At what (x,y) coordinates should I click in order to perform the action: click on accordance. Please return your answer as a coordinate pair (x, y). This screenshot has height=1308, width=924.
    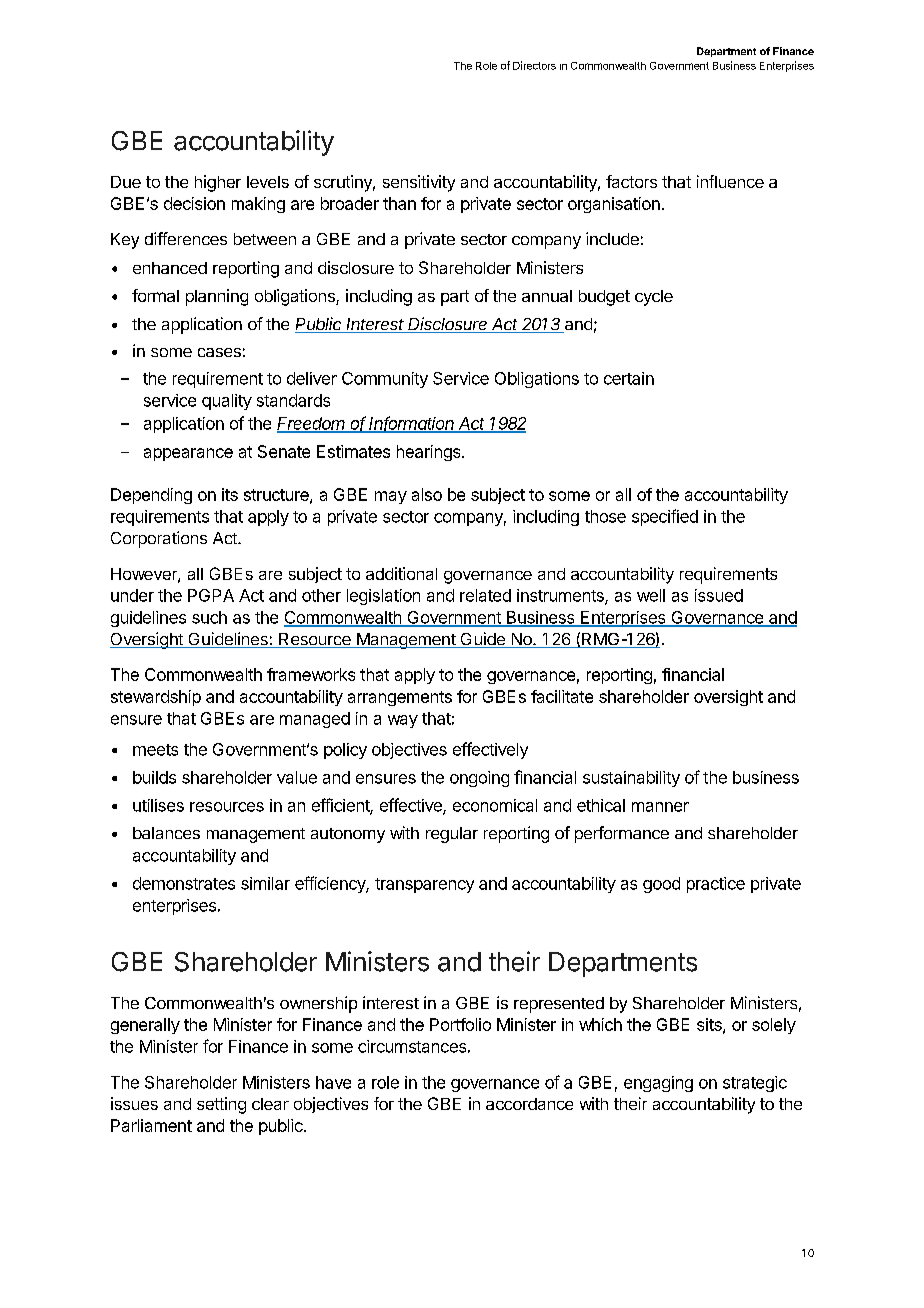
    Looking at the image, I should click on (529, 1104).
